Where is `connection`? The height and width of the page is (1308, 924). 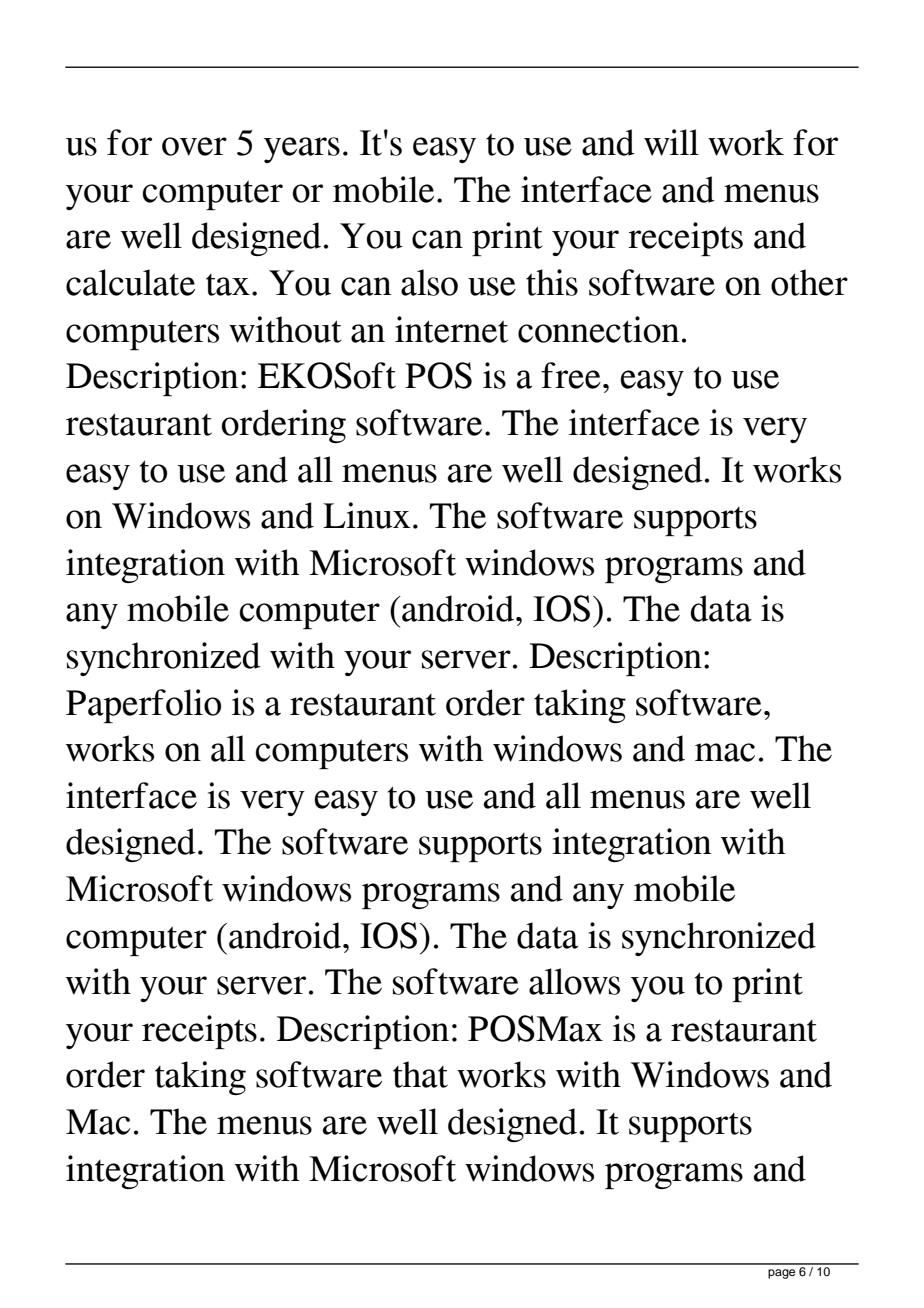
connection is located at coordinates (598, 329).
